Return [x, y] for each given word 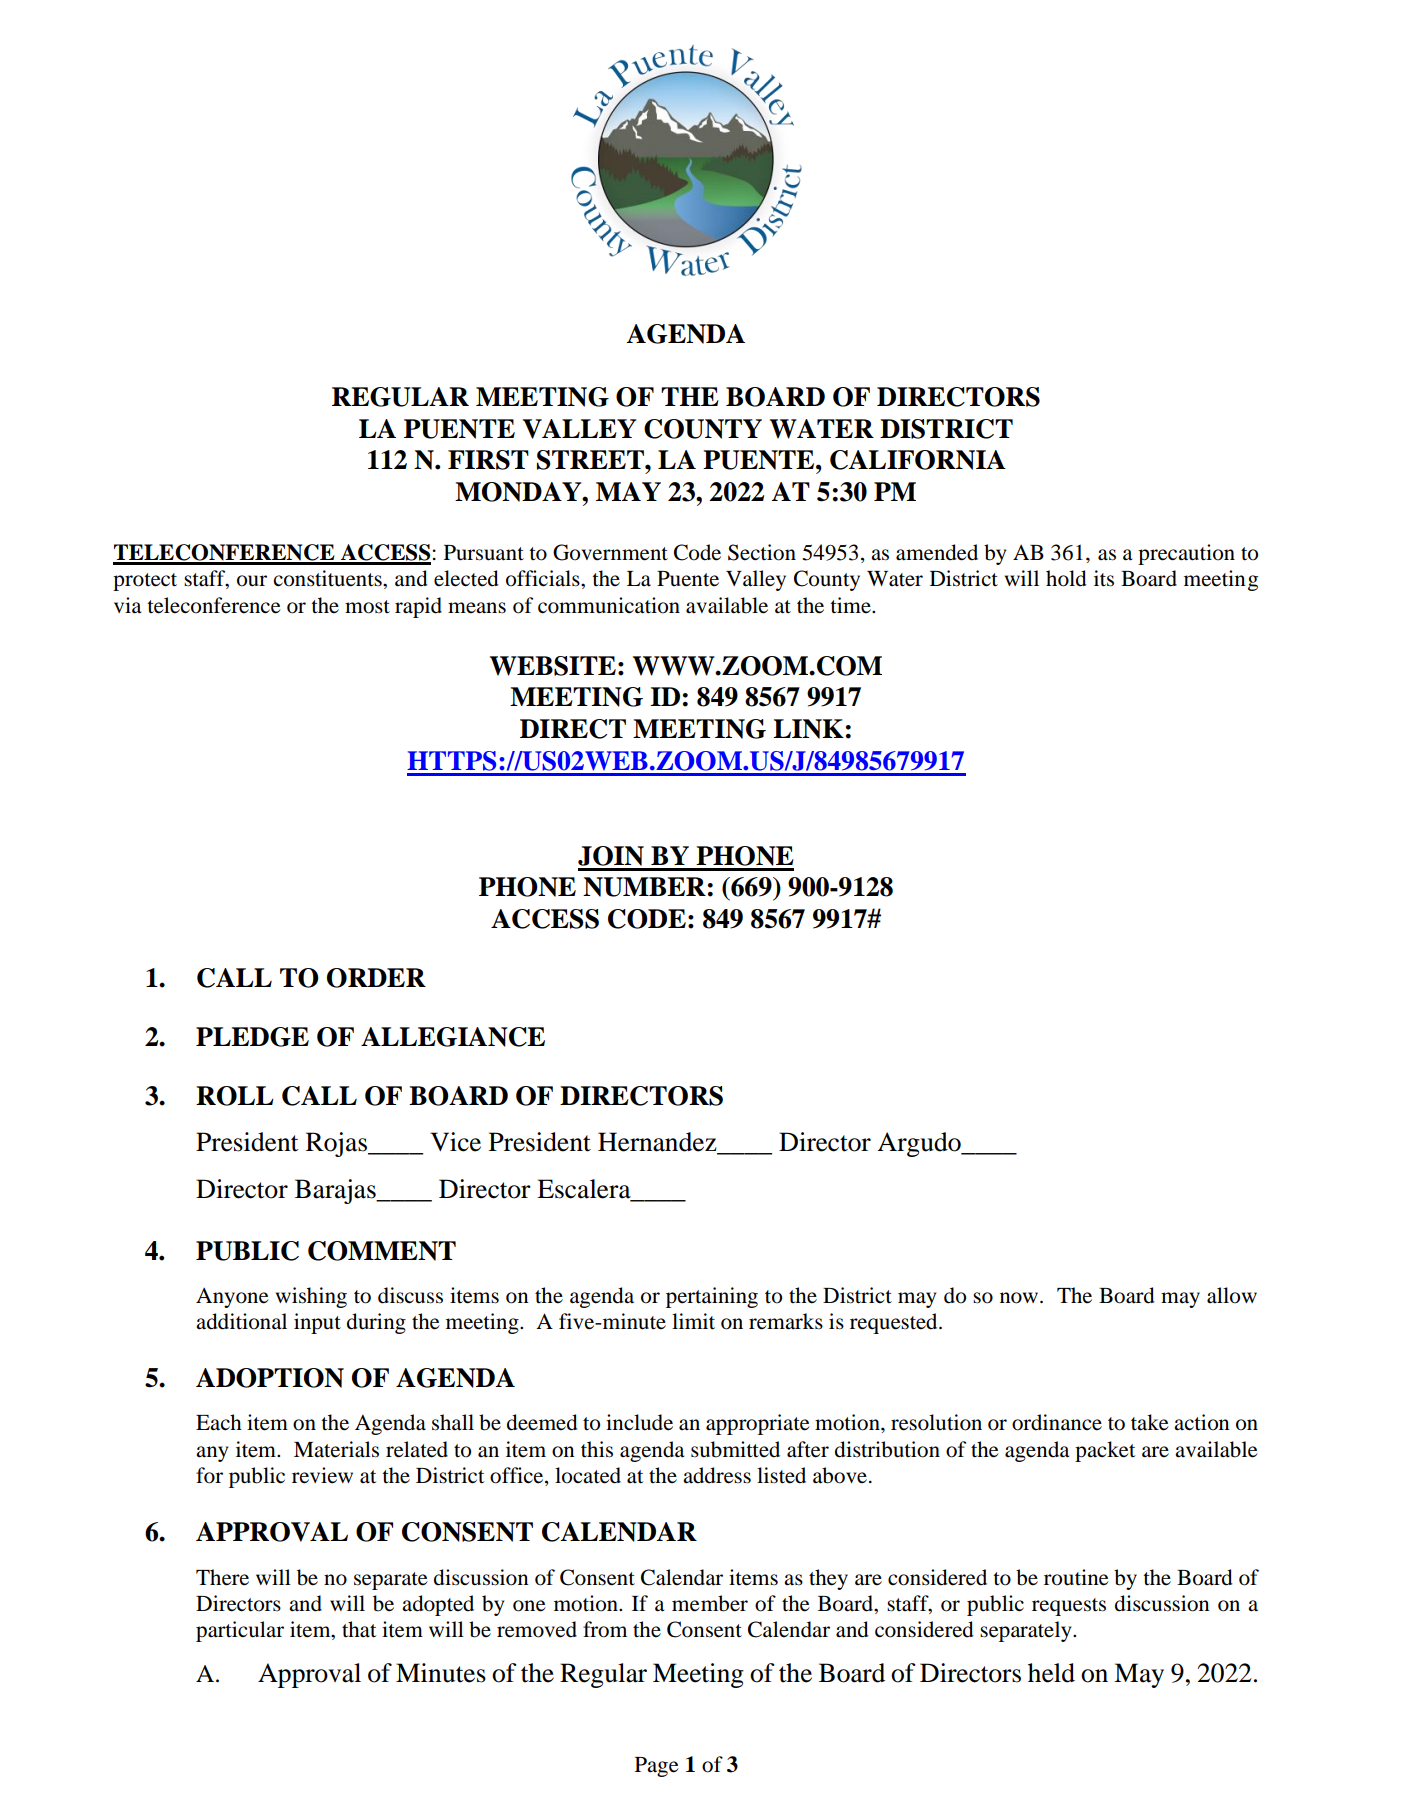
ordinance [1057, 1422]
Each [219, 1422]
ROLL [235, 1096]
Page [657, 1767]
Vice [455, 1142]
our [252, 581]
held [1051, 1673]
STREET [591, 460]
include [639, 1422]
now [1020, 1298]
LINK [808, 729]
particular [240, 1631]
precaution [1186, 554]
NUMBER [644, 887]
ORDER [376, 978]
